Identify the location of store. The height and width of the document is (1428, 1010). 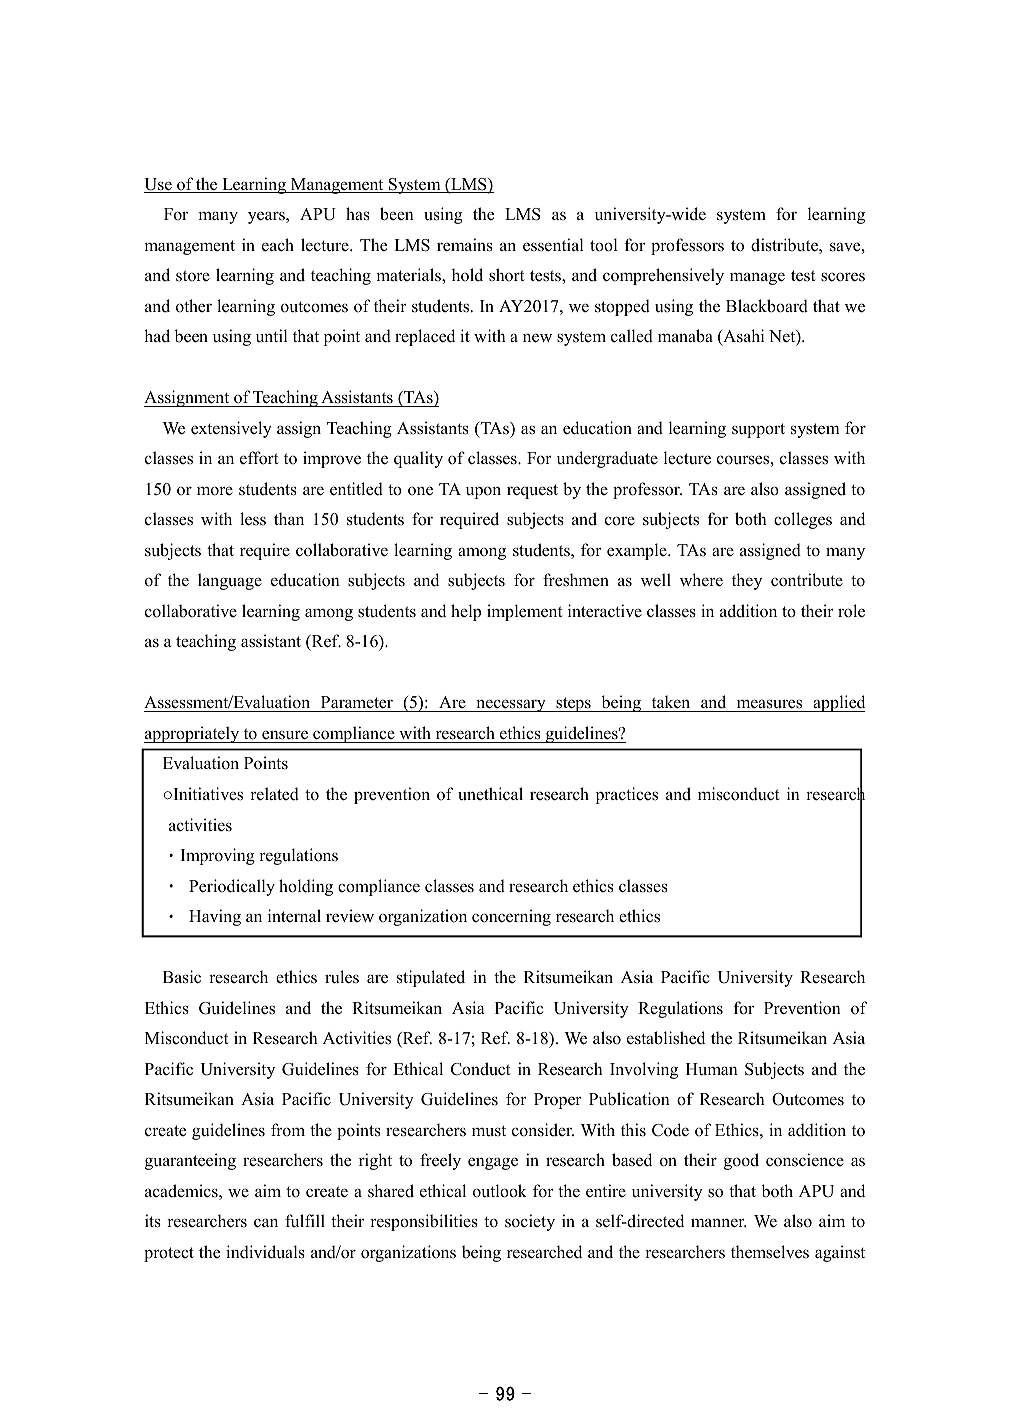
(193, 276).
